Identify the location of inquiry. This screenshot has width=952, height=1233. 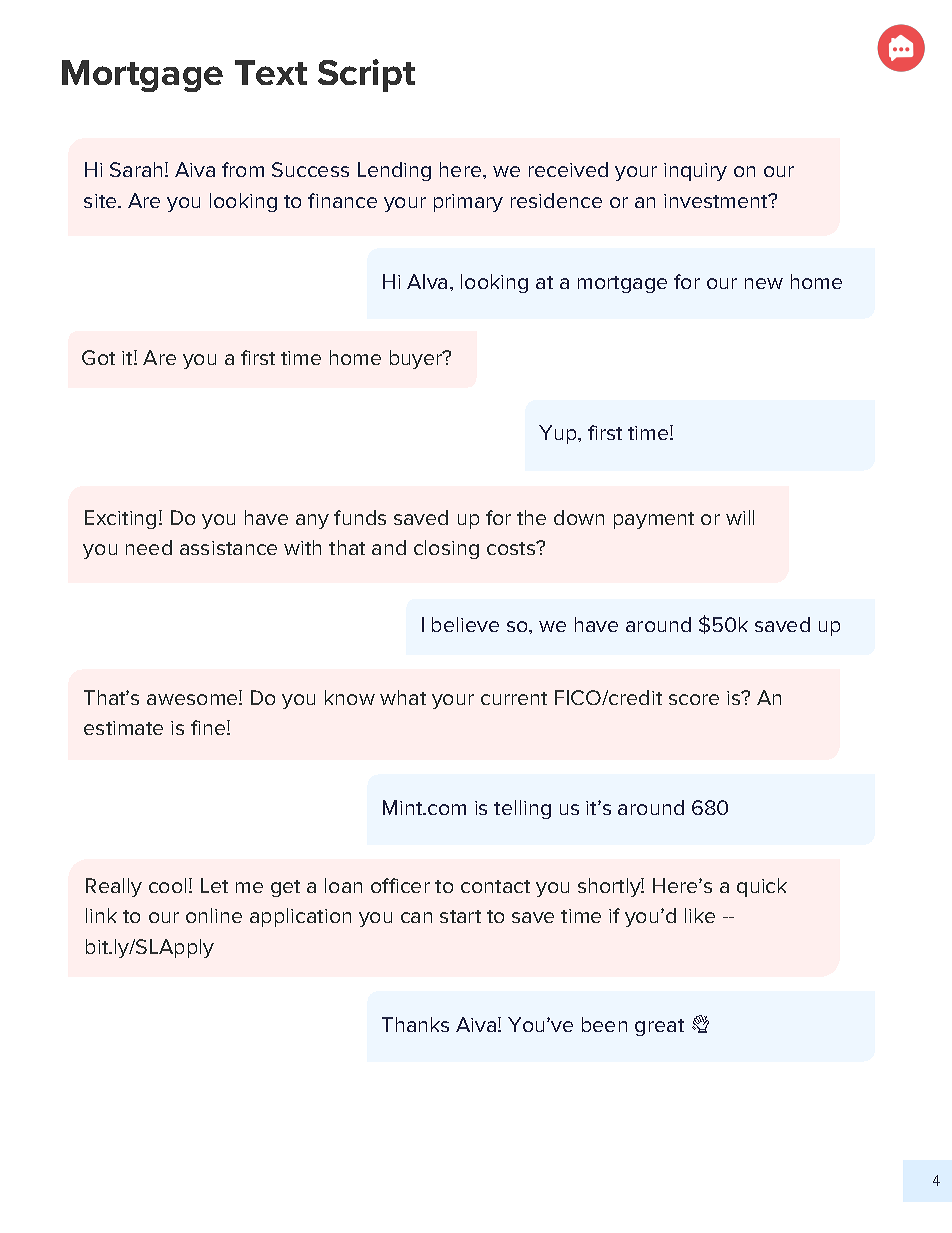
(695, 172).
